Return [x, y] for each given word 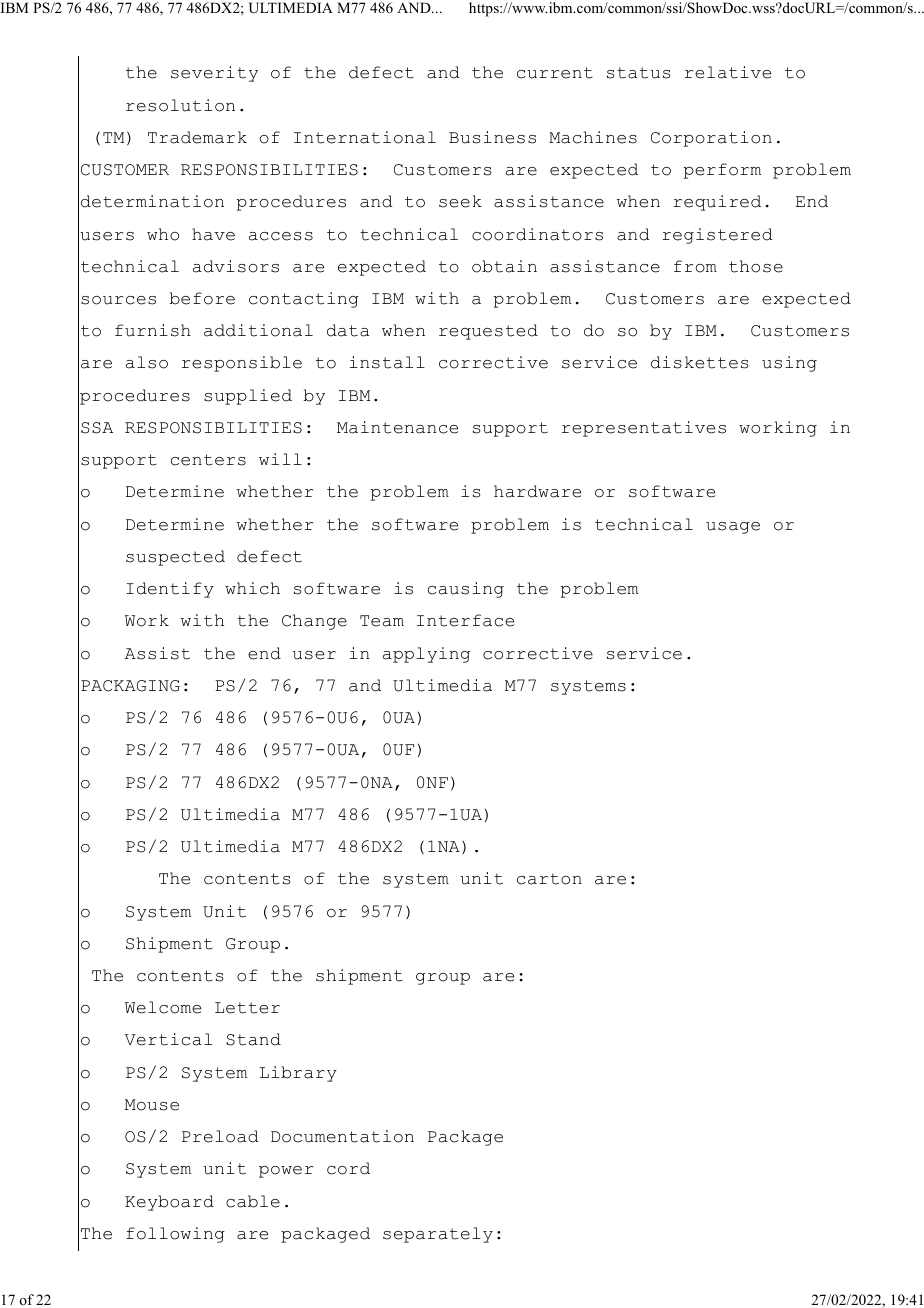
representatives [644, 429]
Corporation [711, 139]
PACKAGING [130, 686]
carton [549, 879]
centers [208, 460]
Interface [465, 620]
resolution [180, 105]
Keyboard [169, 1203]
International [365, 137]
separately [438, 1235]
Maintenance [397, 427]
